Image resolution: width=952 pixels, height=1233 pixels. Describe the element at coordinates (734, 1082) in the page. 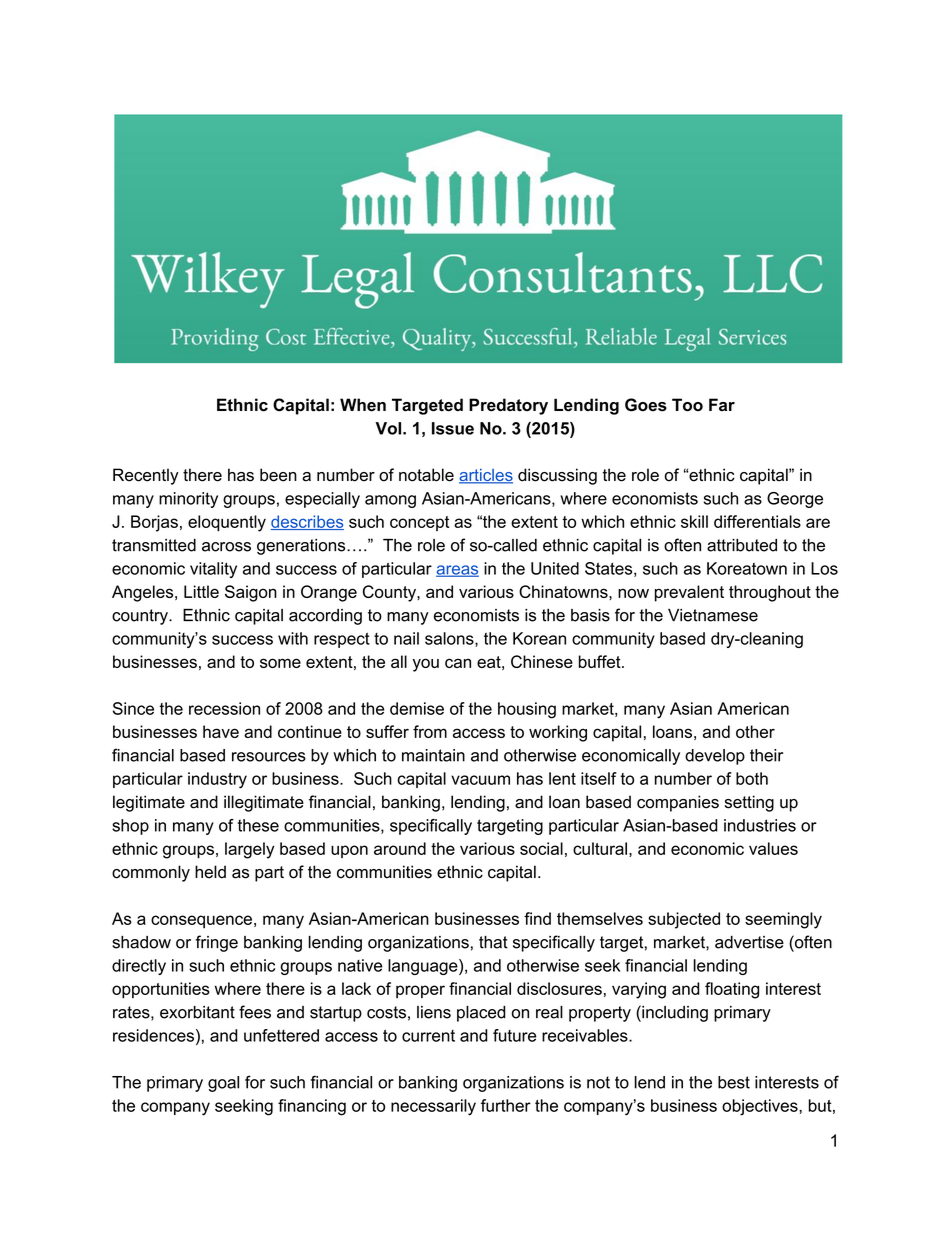

I see `best` at that location.
